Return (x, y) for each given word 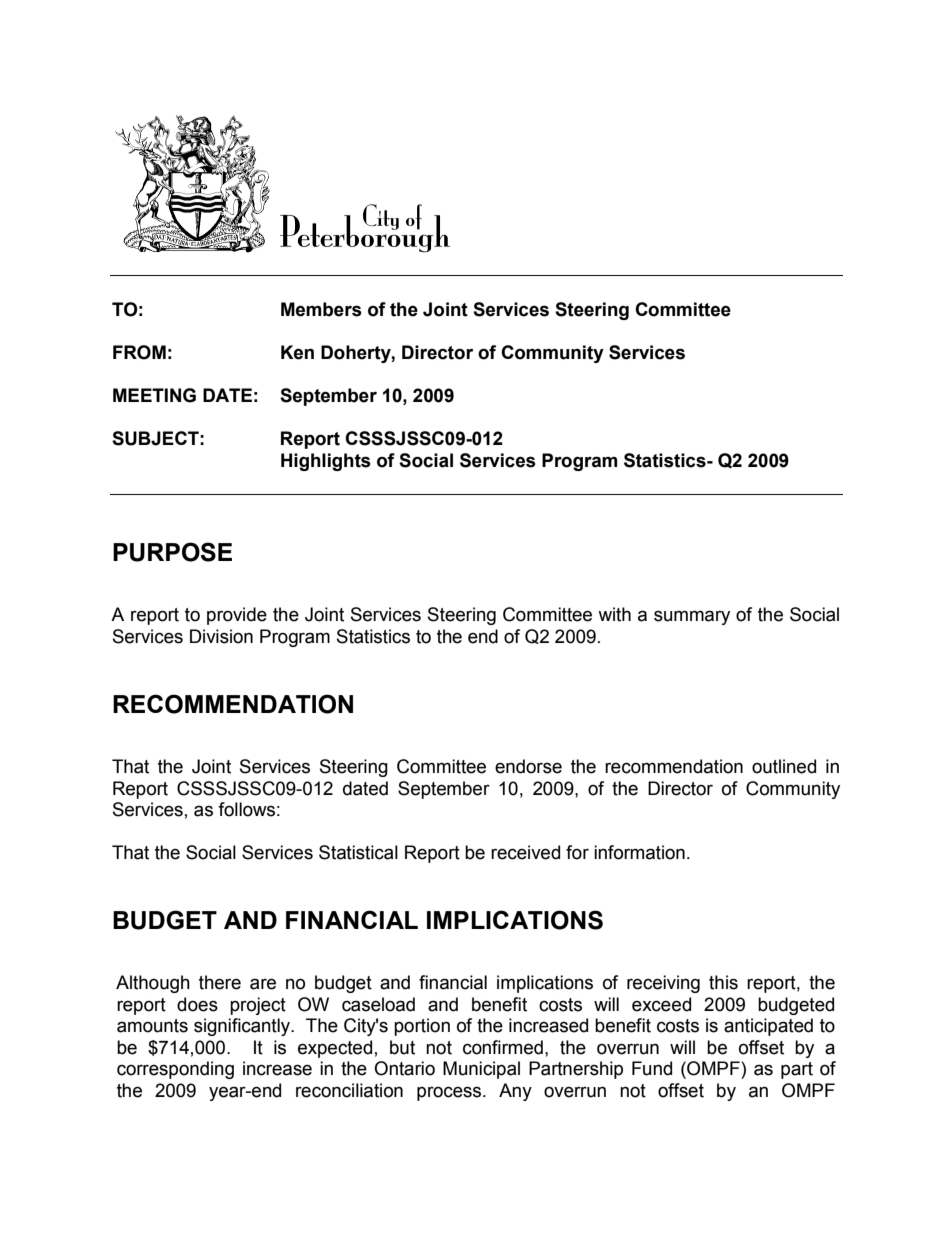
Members (321, 309)
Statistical (358, 852)
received (525, 852)
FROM (139, 352)
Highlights (326, 462)
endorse (528, 766)
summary (692, 617)
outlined (784, 766)
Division (221, 636)
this (723, 982)
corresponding (175, 1070)
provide (237, 616)
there (220, 982)
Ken (297, 352)
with (614, 614)
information (639, 852)
